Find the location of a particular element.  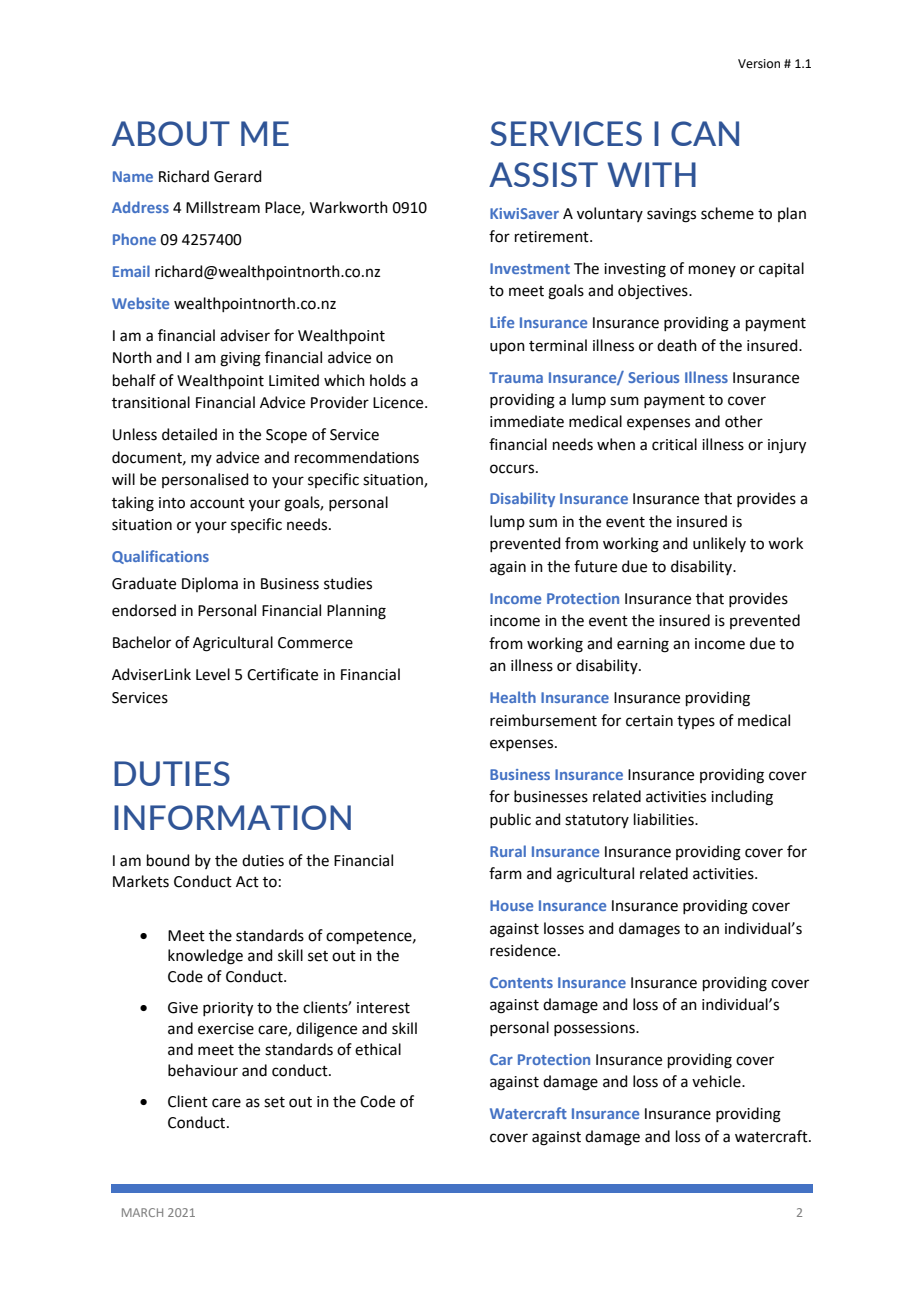

vehicle is located at coordinates (717, 1081).
